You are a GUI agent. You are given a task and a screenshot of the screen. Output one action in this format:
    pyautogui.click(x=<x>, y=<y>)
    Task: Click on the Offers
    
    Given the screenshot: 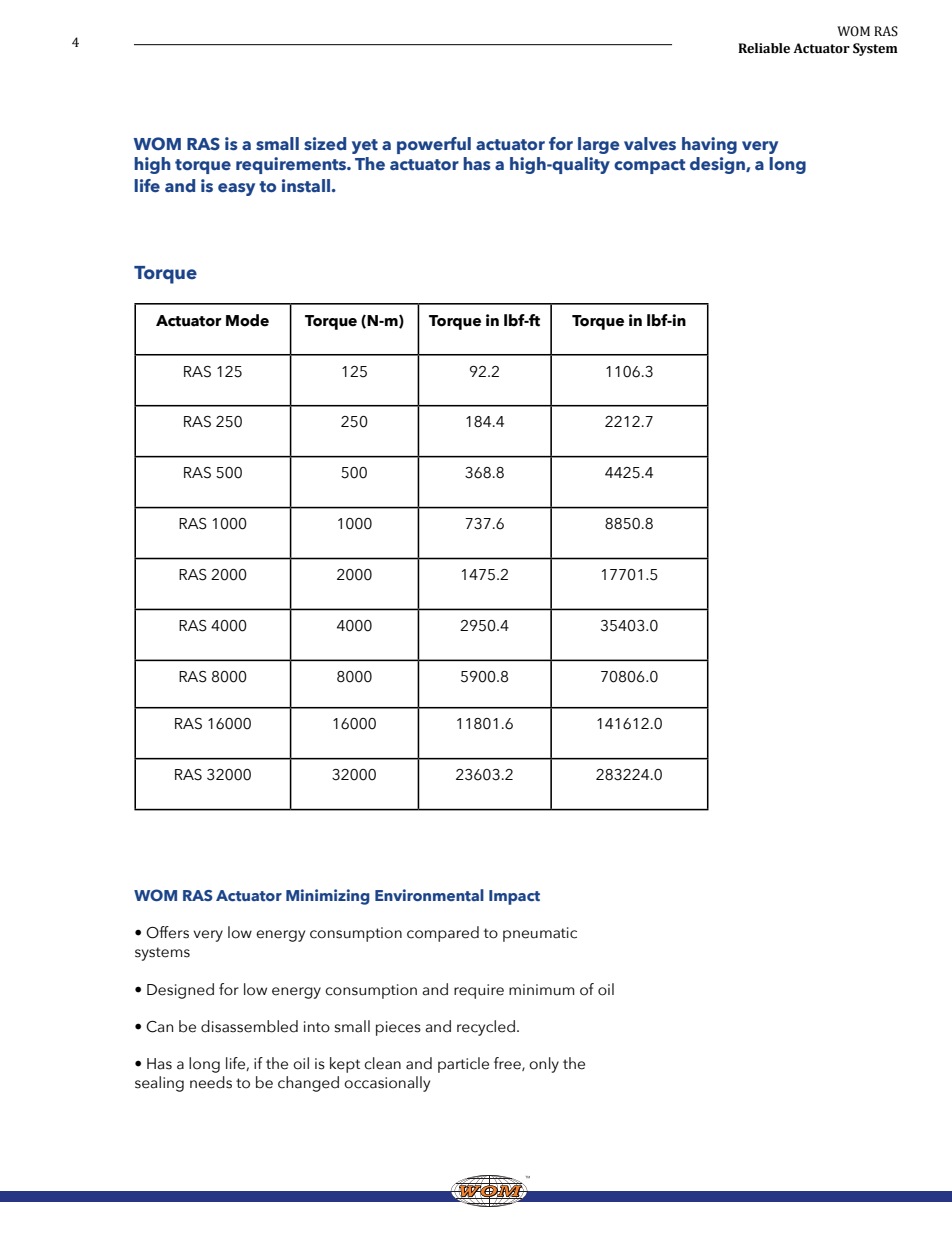 What is the action you would take?
    pyautogui.click(x=167, y=932)
